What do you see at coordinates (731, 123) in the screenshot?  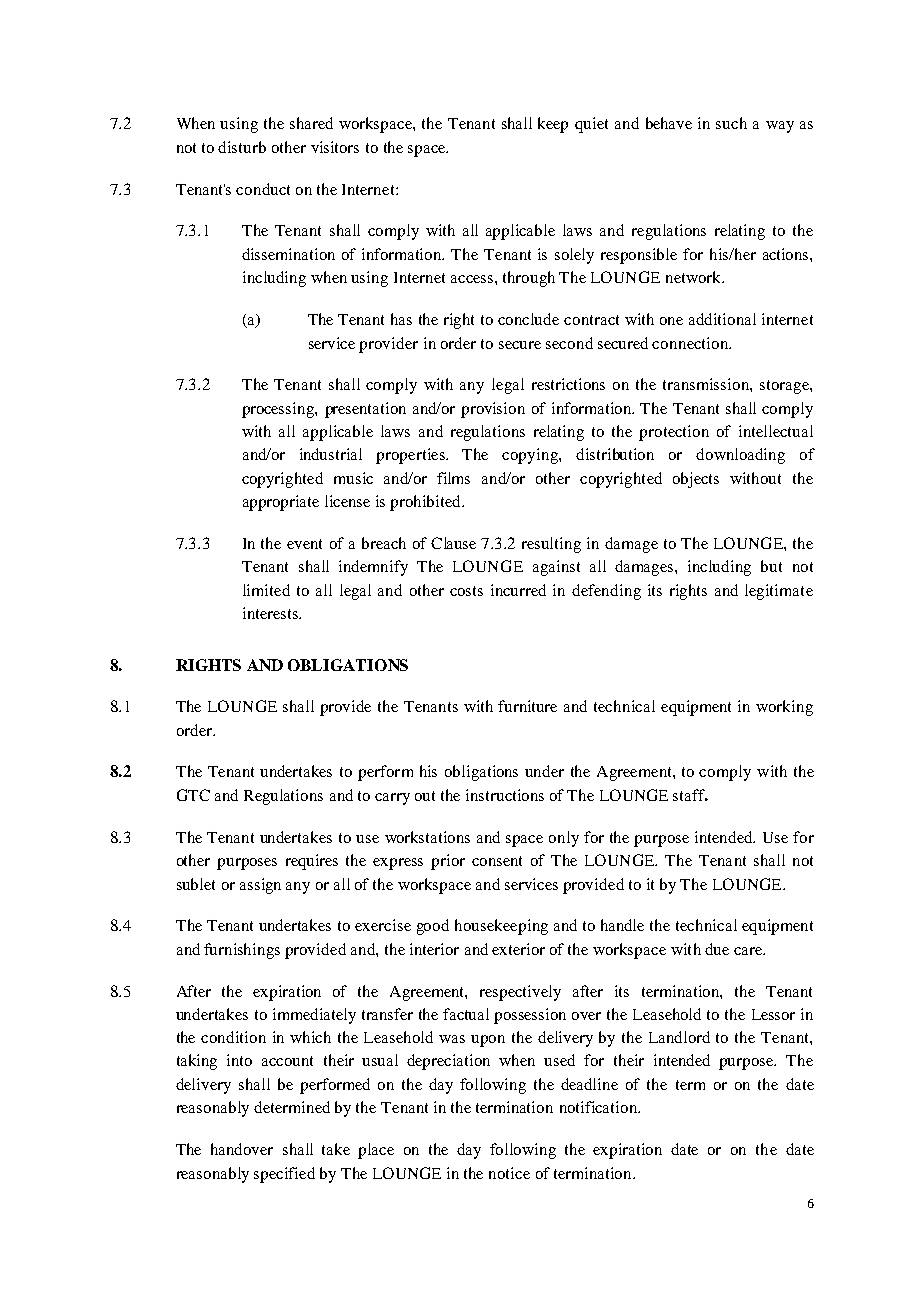 I see `such` at bounding box center [731, 123].
